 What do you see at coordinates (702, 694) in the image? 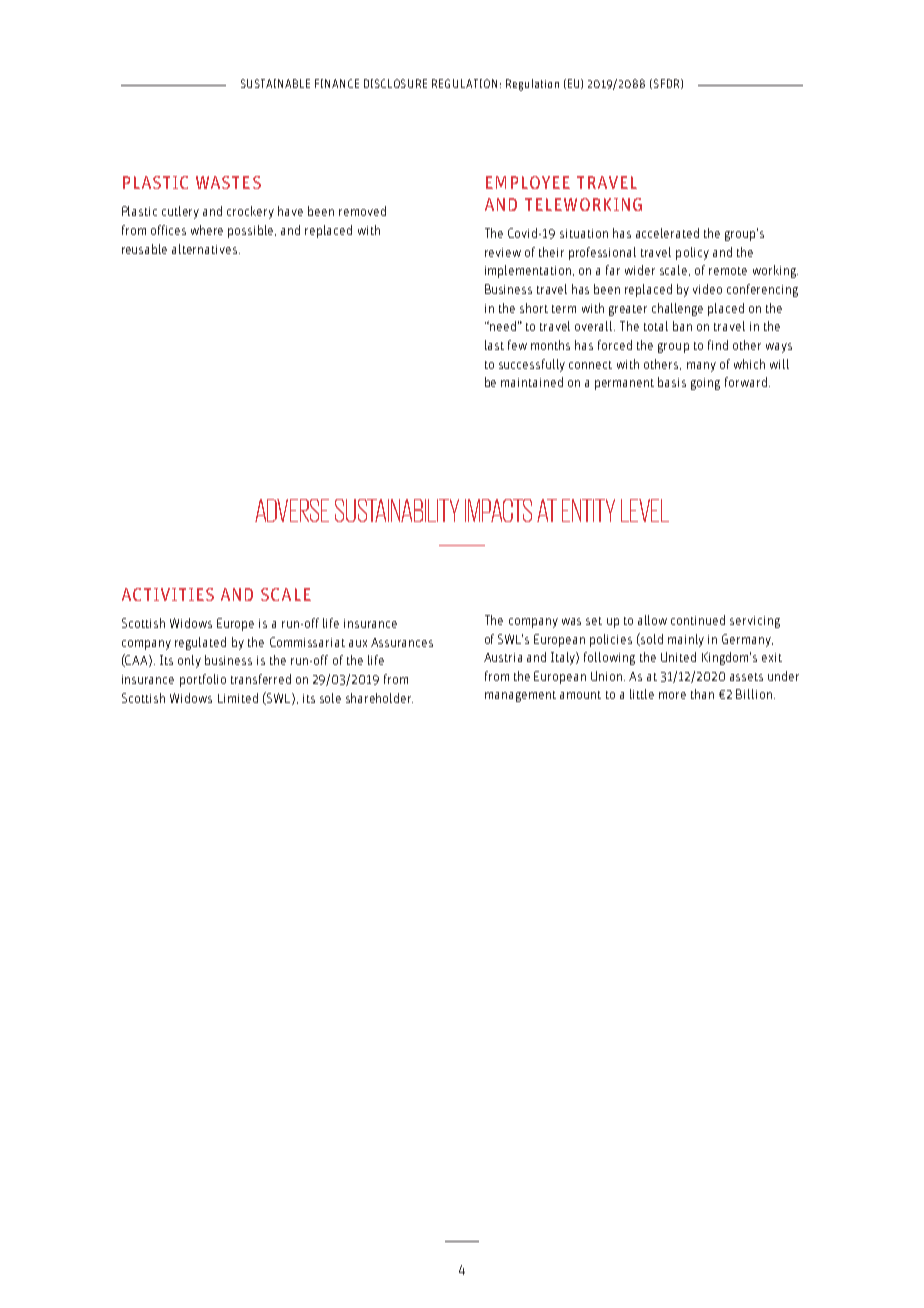
I see `than` at bounding box center [702, 694].
